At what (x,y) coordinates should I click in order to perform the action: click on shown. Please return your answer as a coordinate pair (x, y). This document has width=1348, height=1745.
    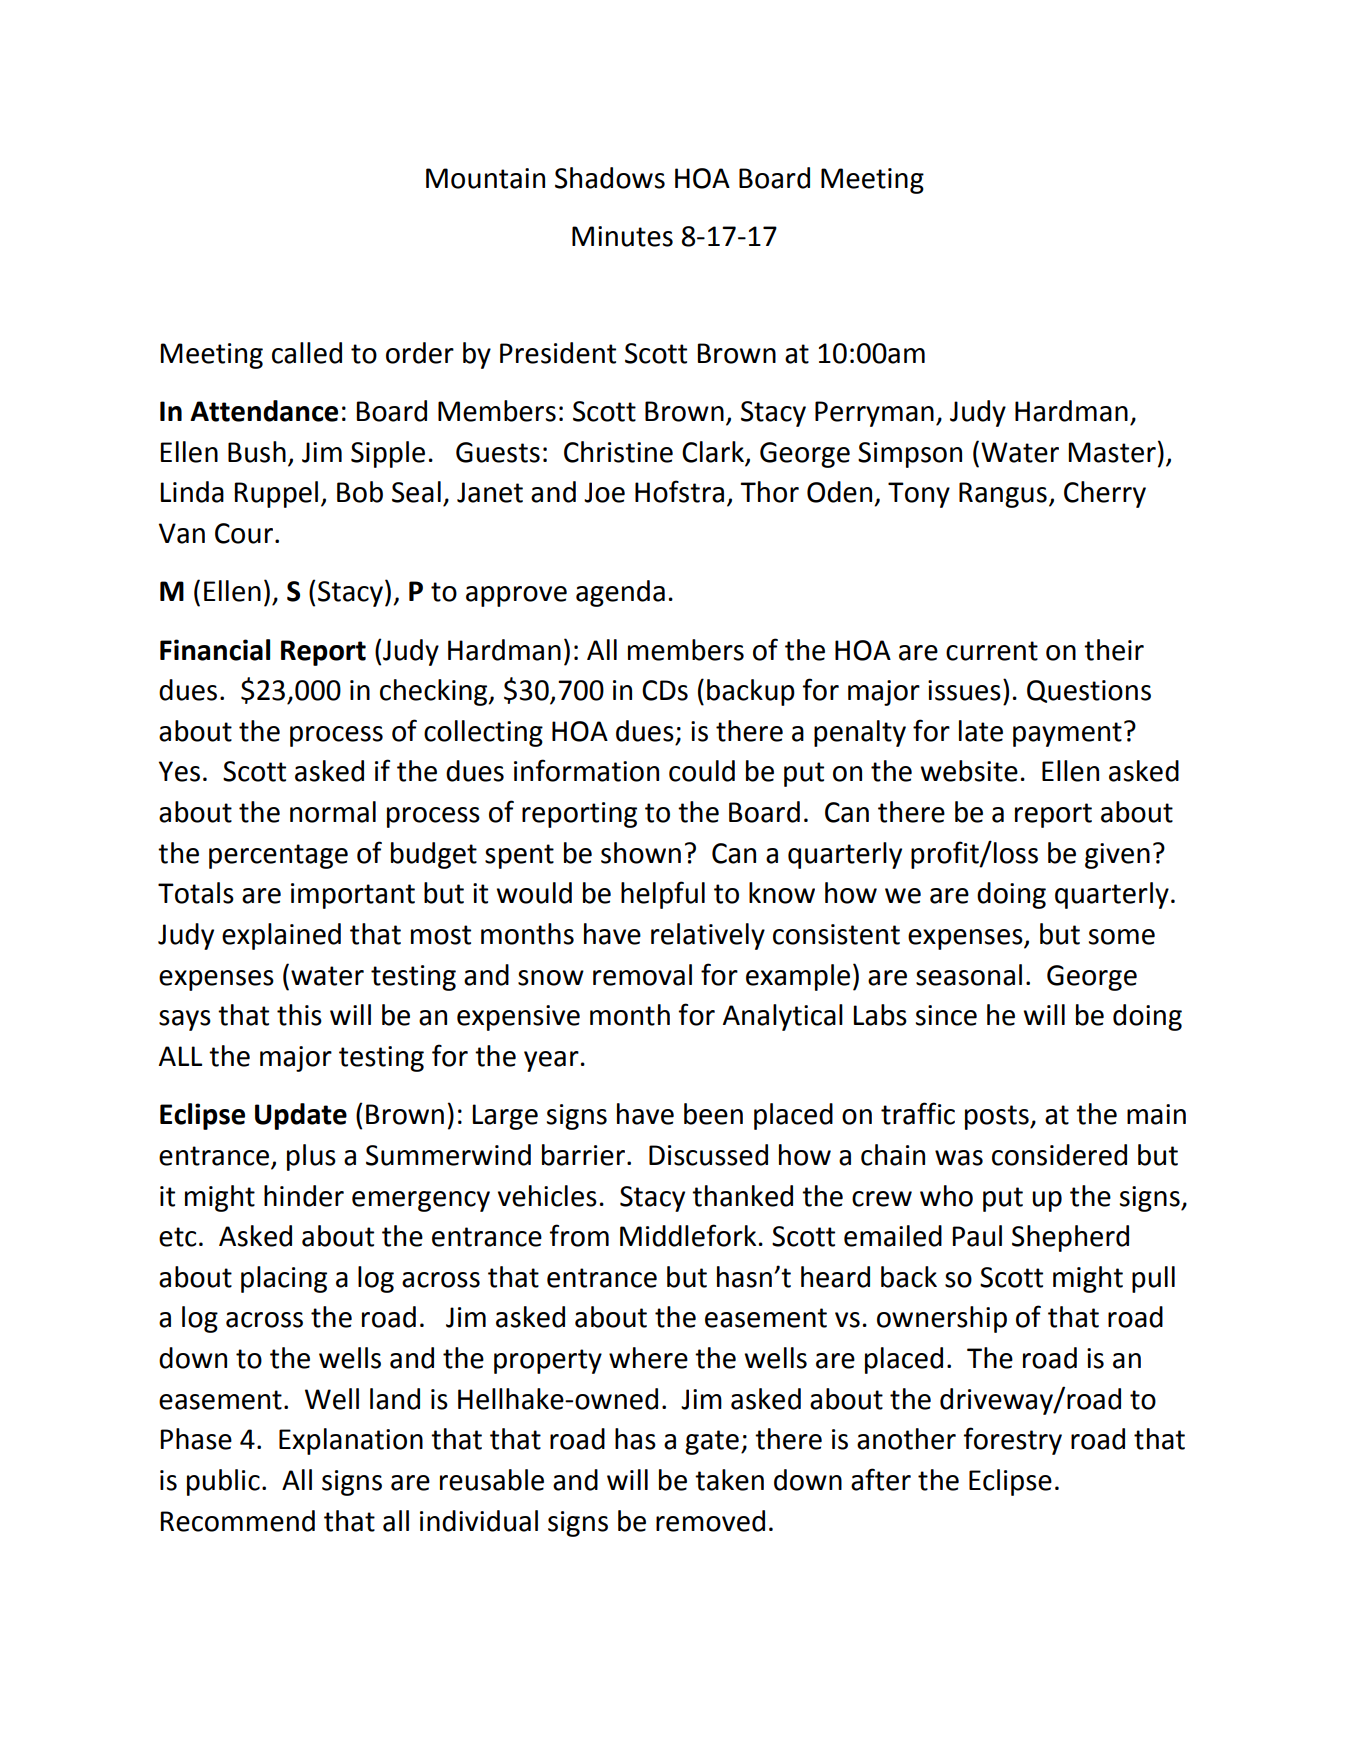
    Looking at the image, I should click on (641, 853).
